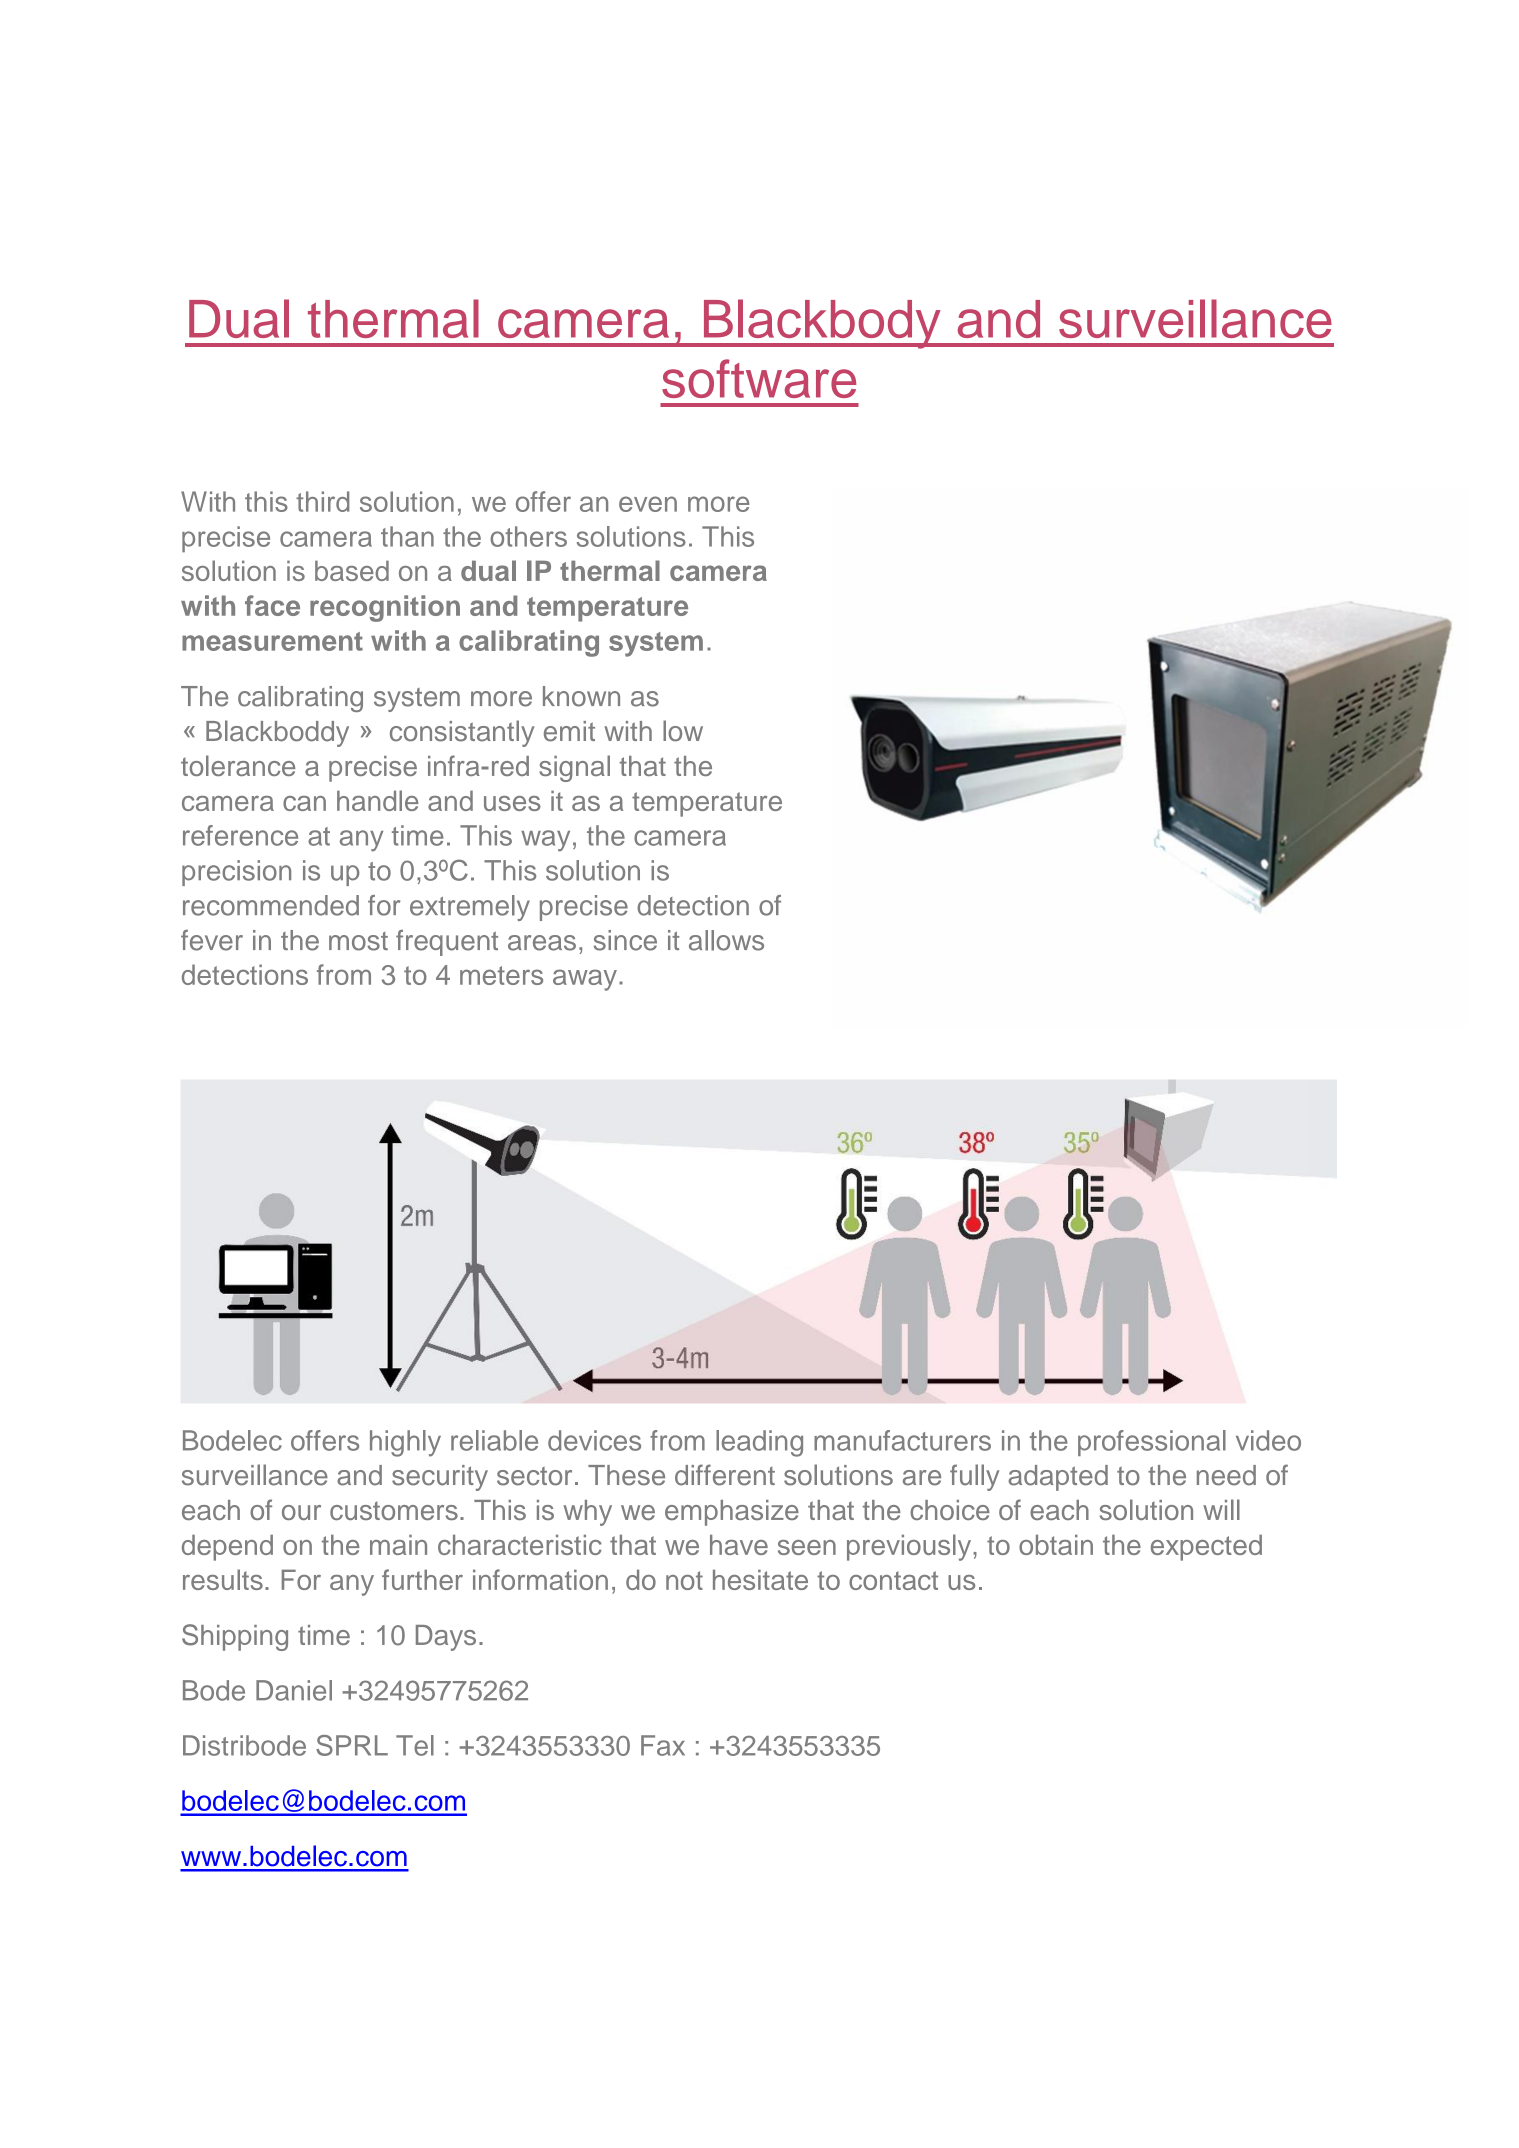 The image size is (1519, 2148). I want to click on Daniel, so click(294, 1690).
